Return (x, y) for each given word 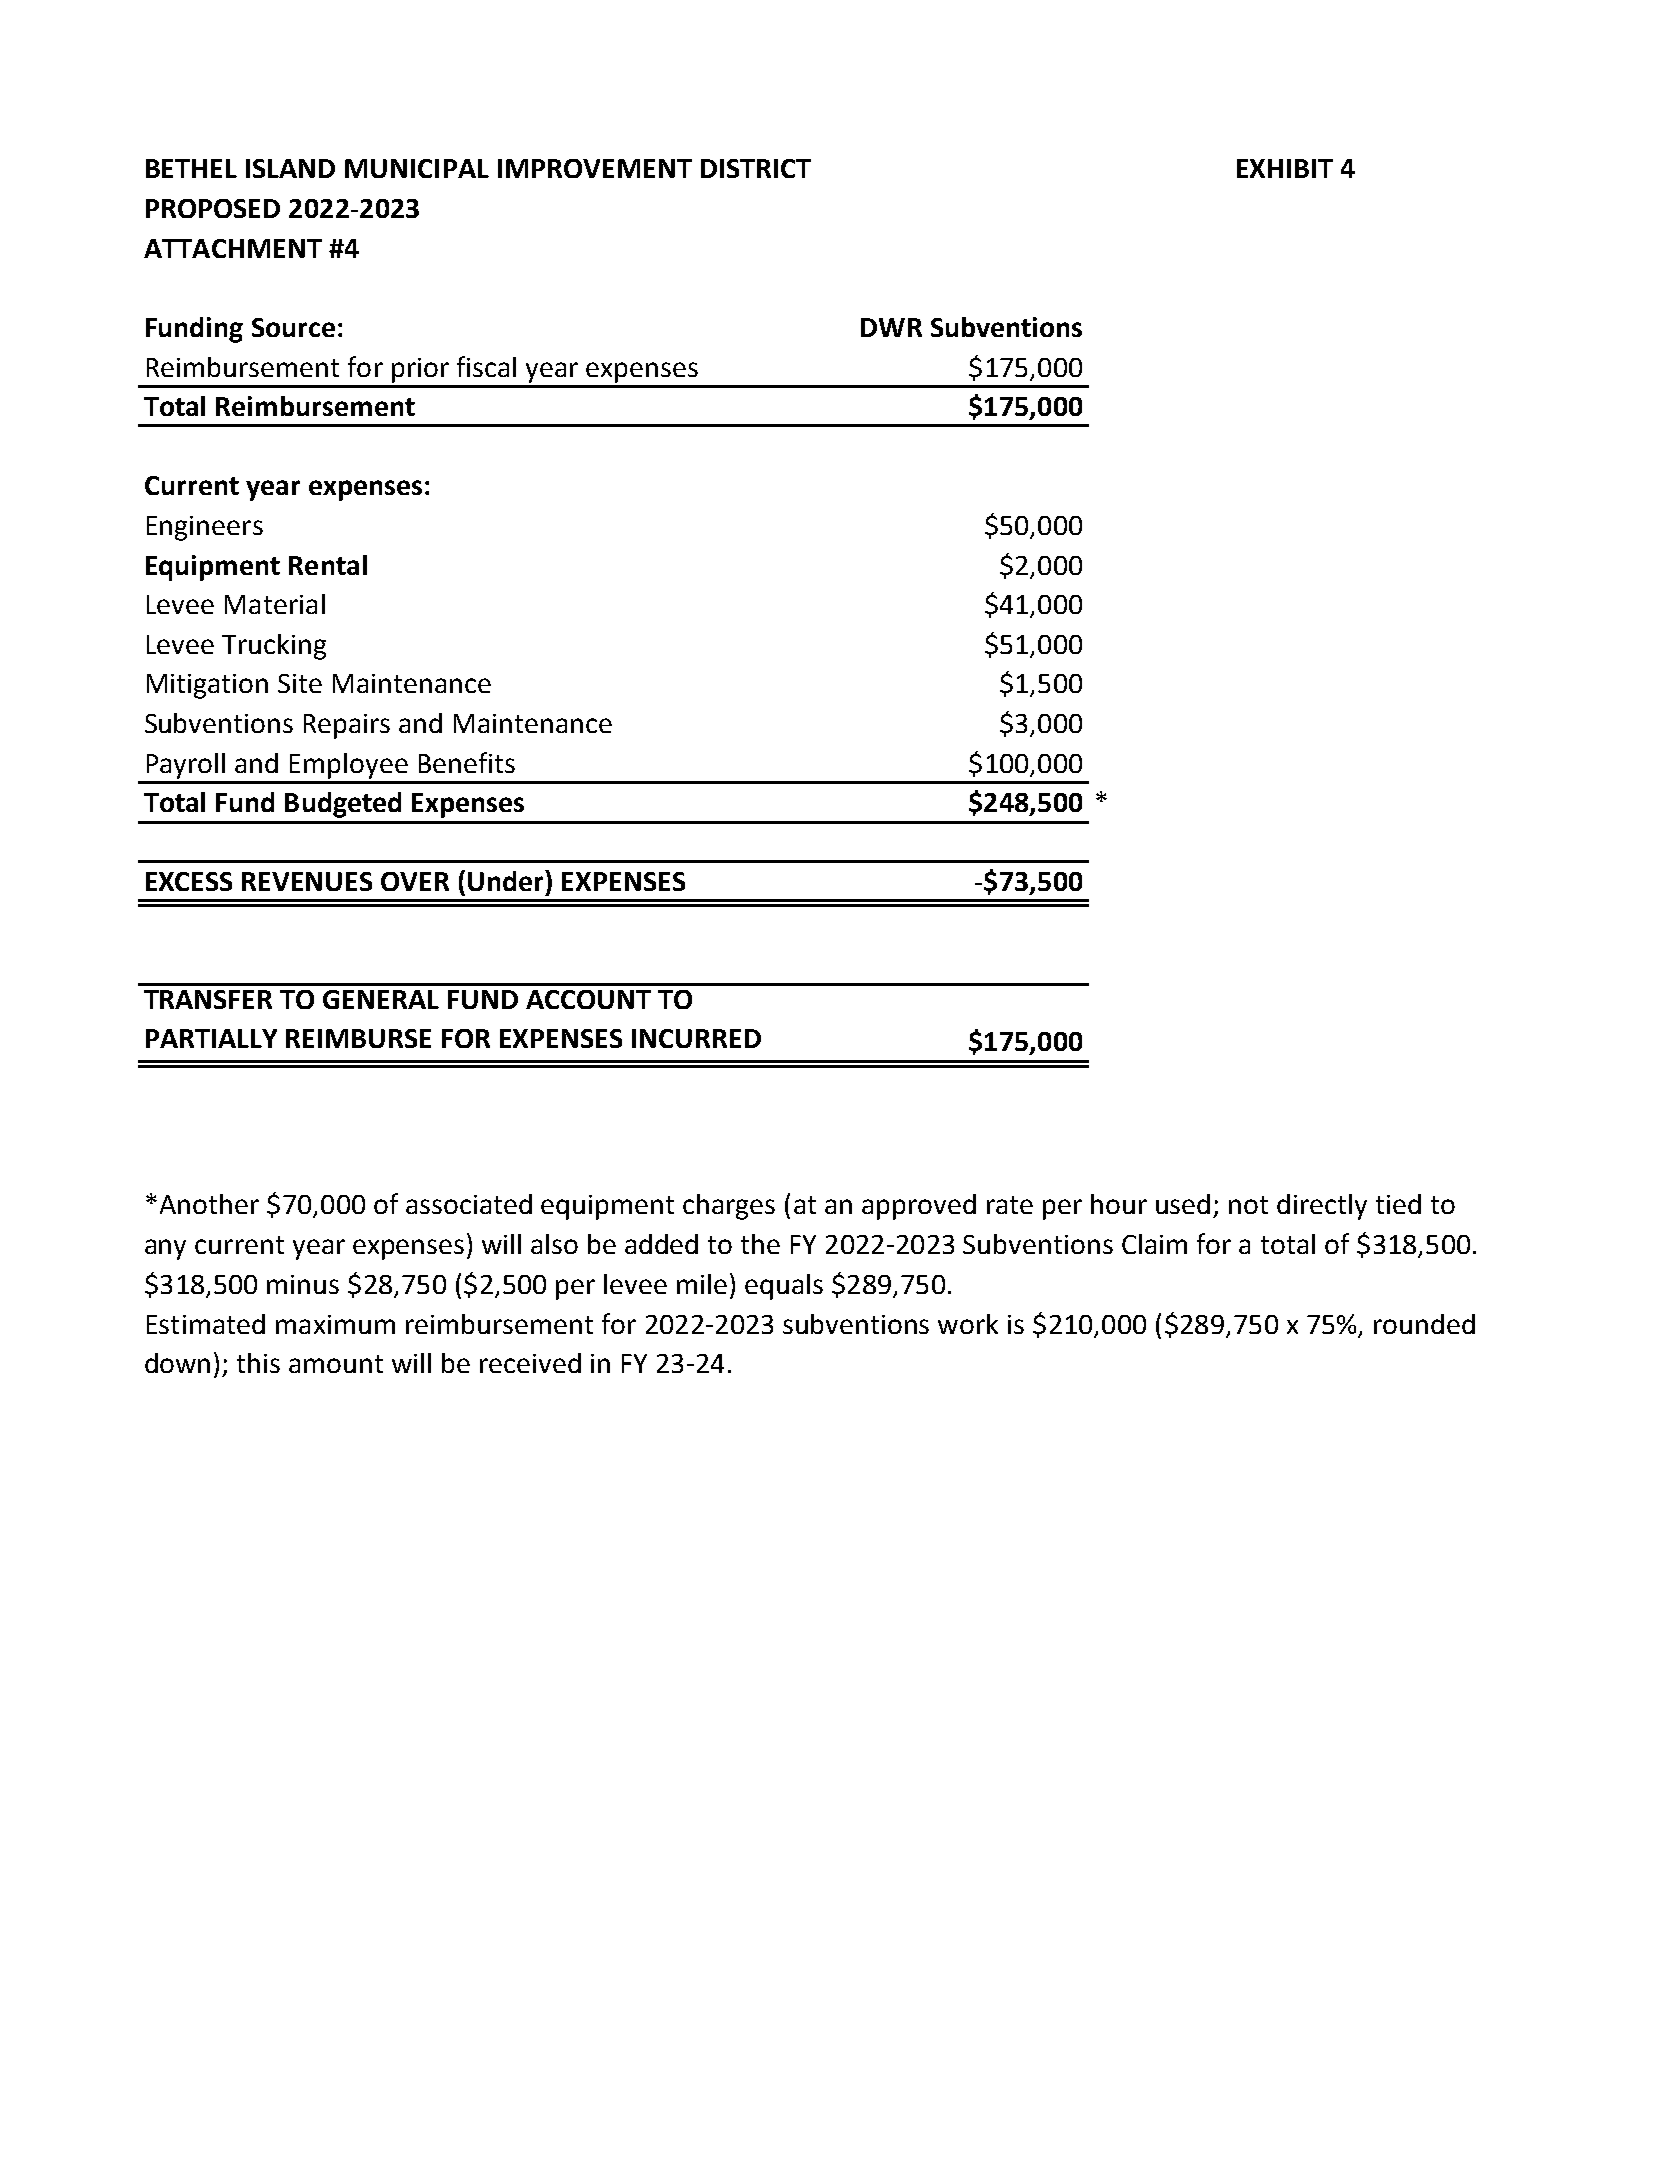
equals (784, 1287)
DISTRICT (756, 168)
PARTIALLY (211, 1038)
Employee (349, 766)
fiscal (486, 366)
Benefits (467, 762)
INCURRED (696, 1038)
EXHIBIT (1285, 168)
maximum (335, 1324)
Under (507, 880)
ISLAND (290, 168)
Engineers (205, 528)
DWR (891, 327)
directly (1322, 1207)
